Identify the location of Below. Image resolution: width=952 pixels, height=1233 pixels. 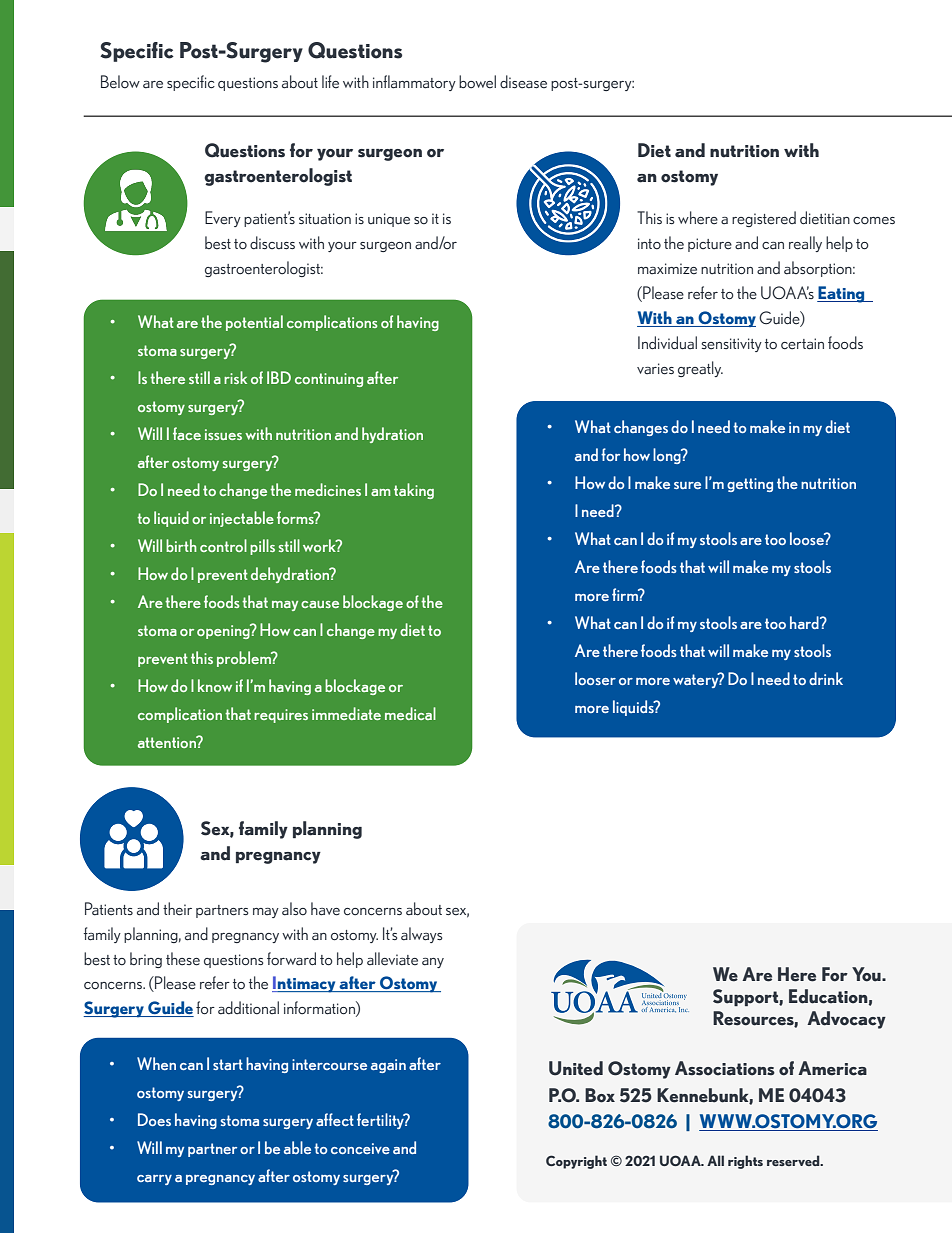
(120, 82).
